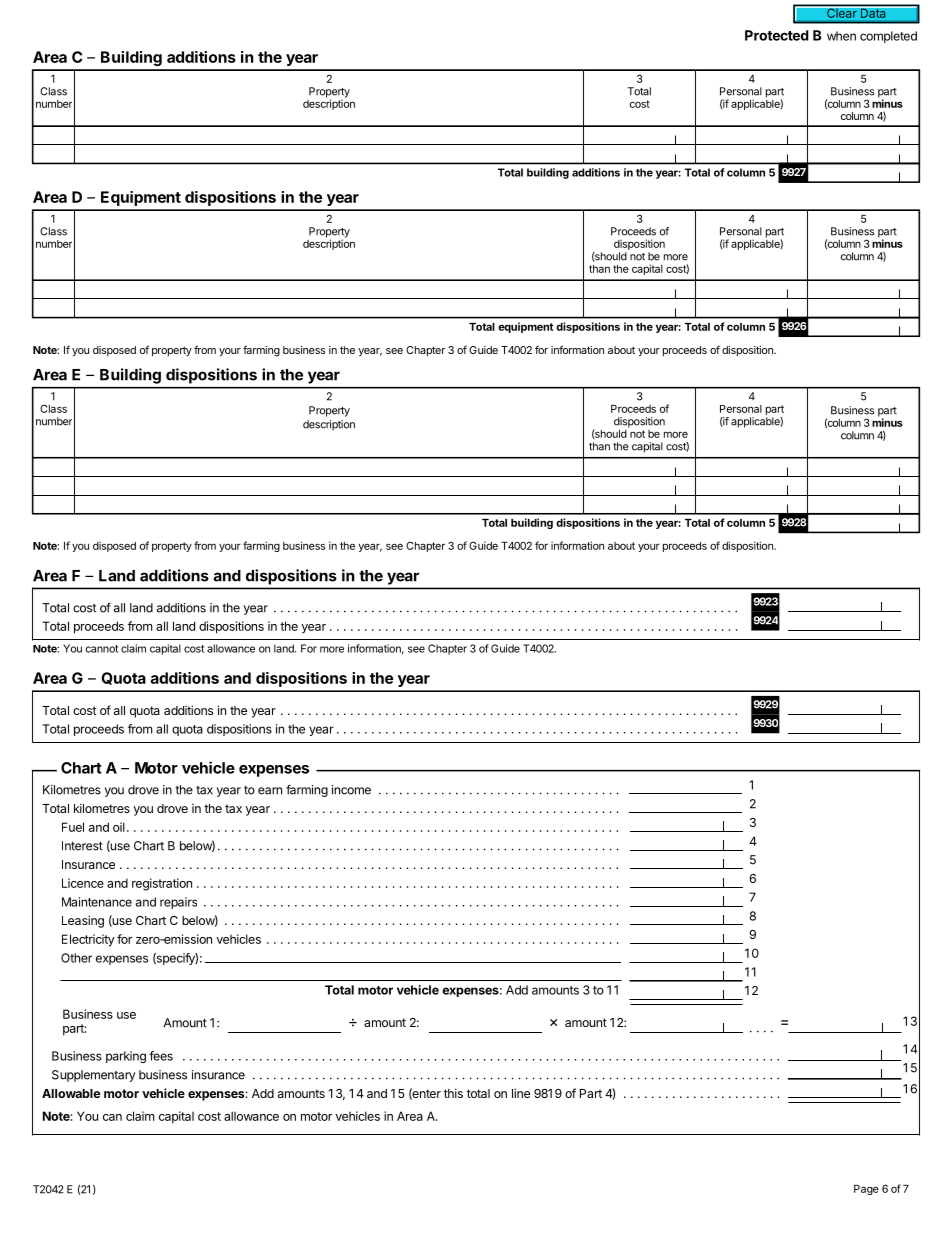 The height and width of the screenshot is (1233, 952). Describe the element at coordinates (521, 1093) in the screenshot. I see `line` at that location.
